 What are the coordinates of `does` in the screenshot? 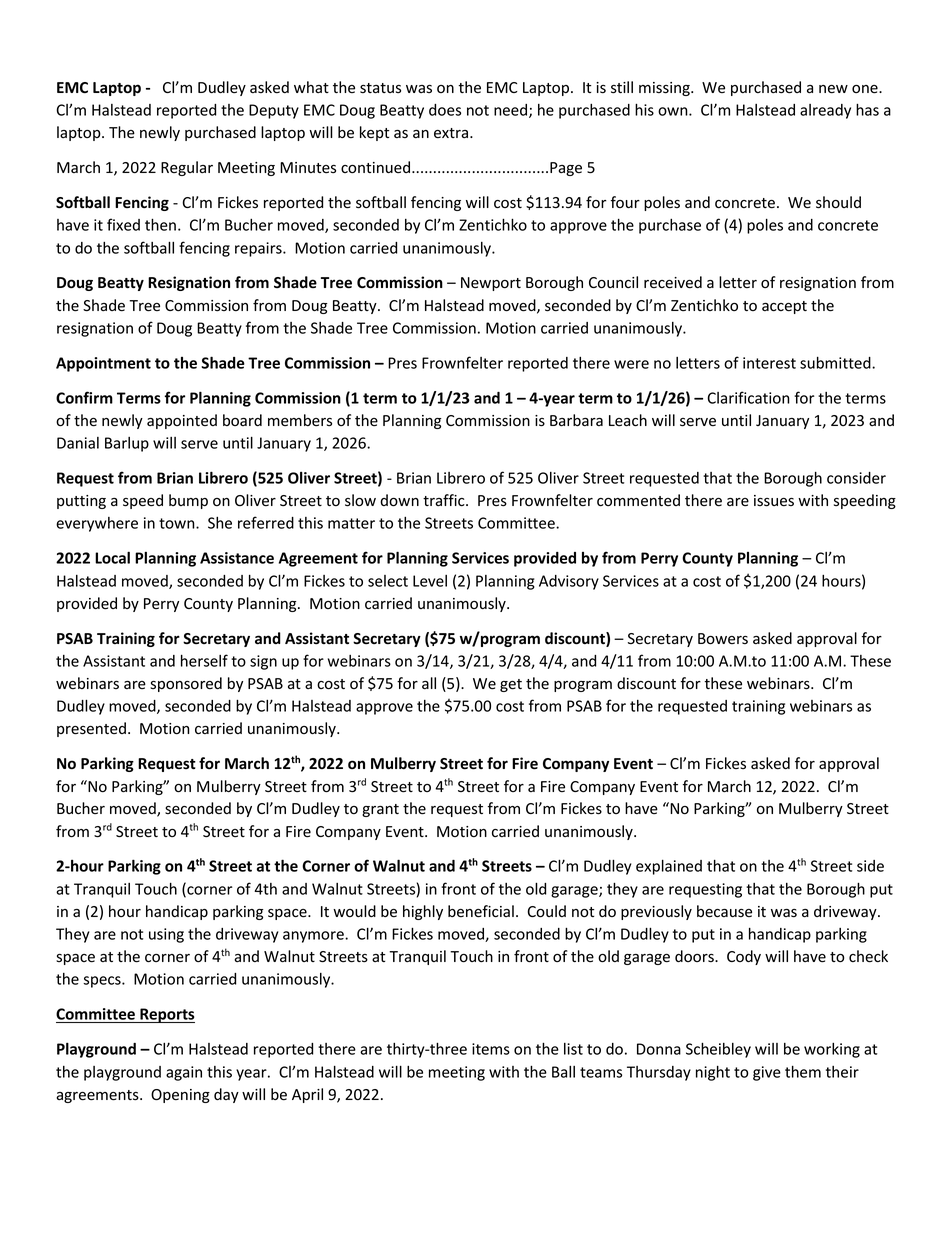 It's located at (445, 110).
